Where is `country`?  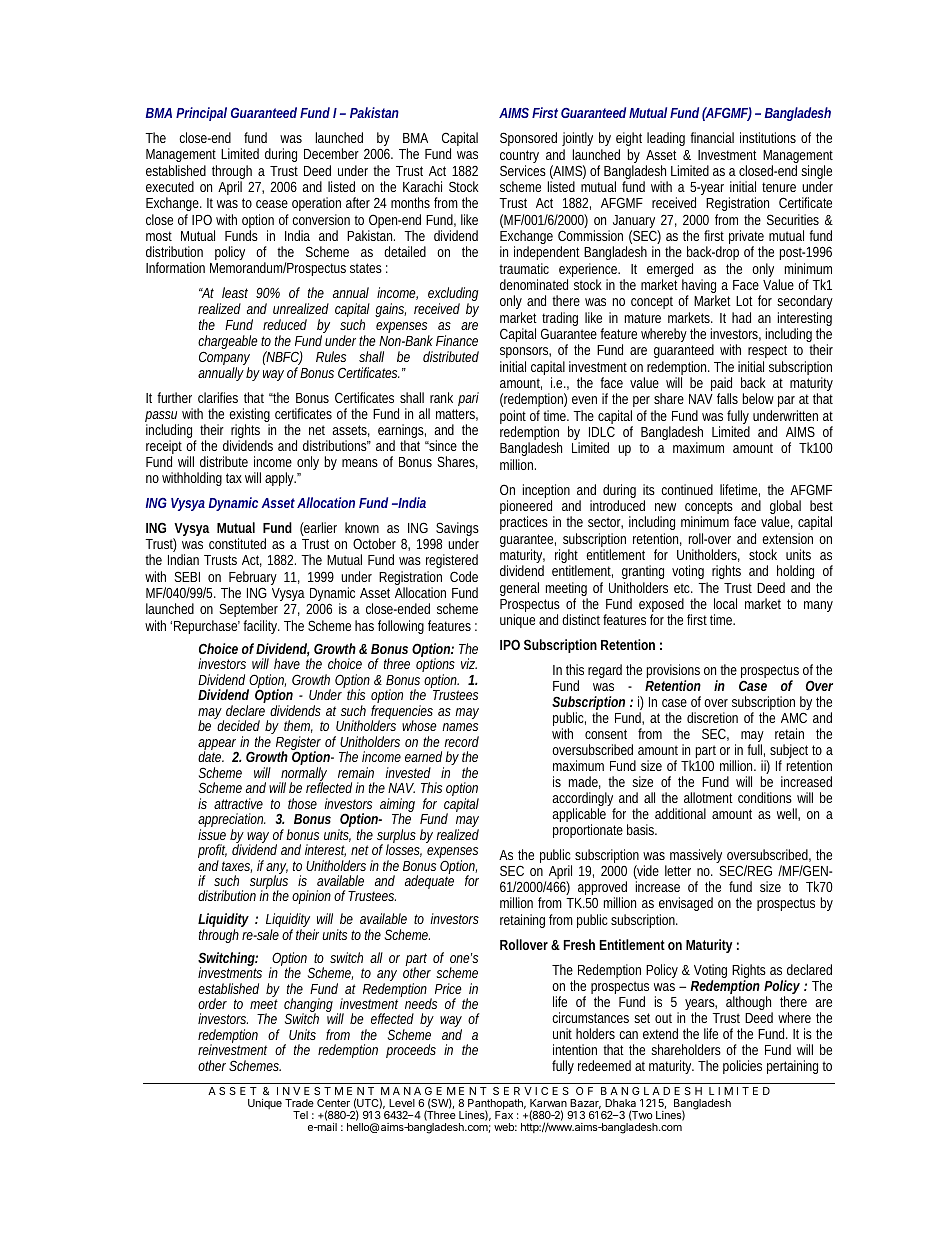 country is located at coordinates (519, 158).
